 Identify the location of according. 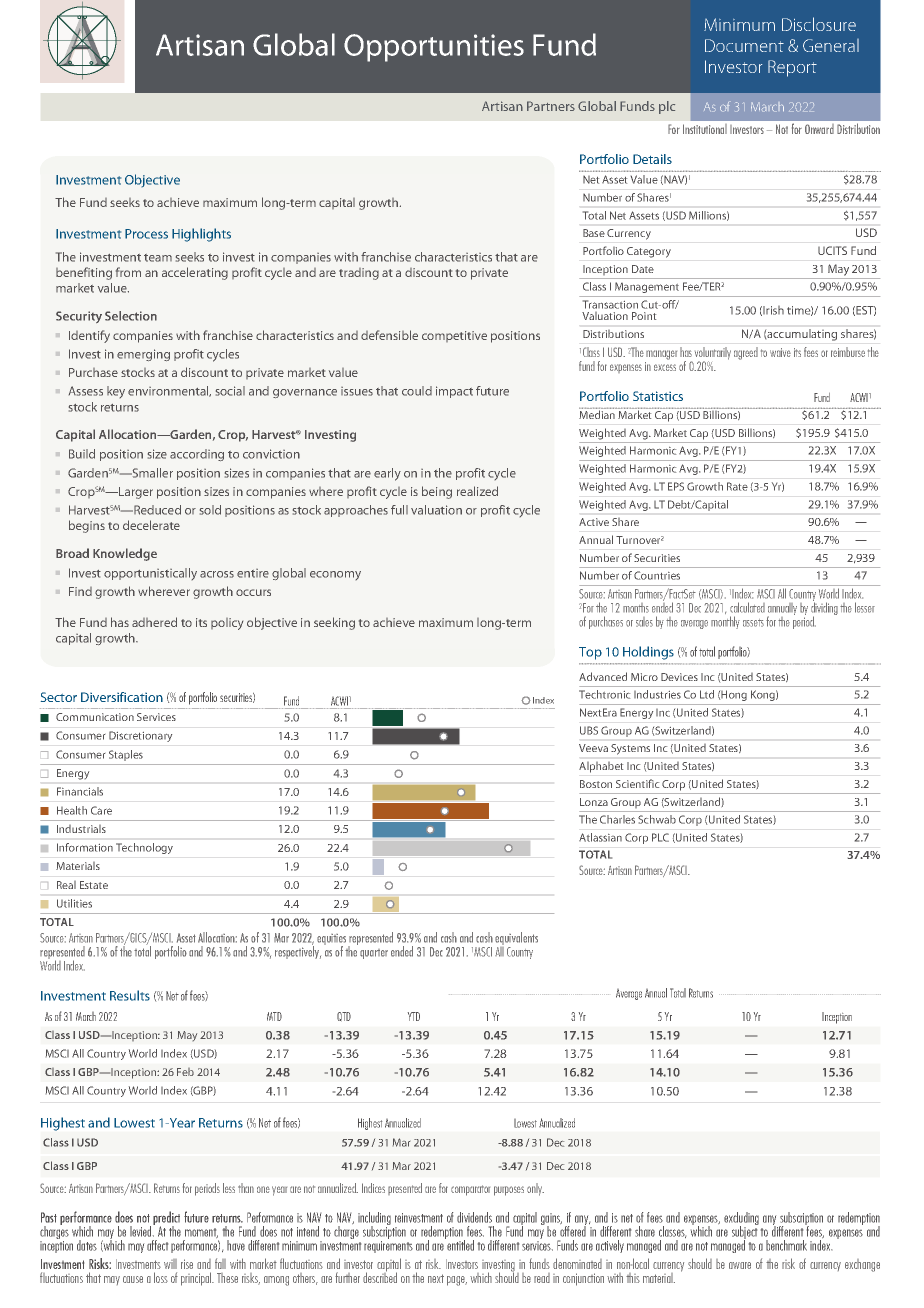
(197, 455).
